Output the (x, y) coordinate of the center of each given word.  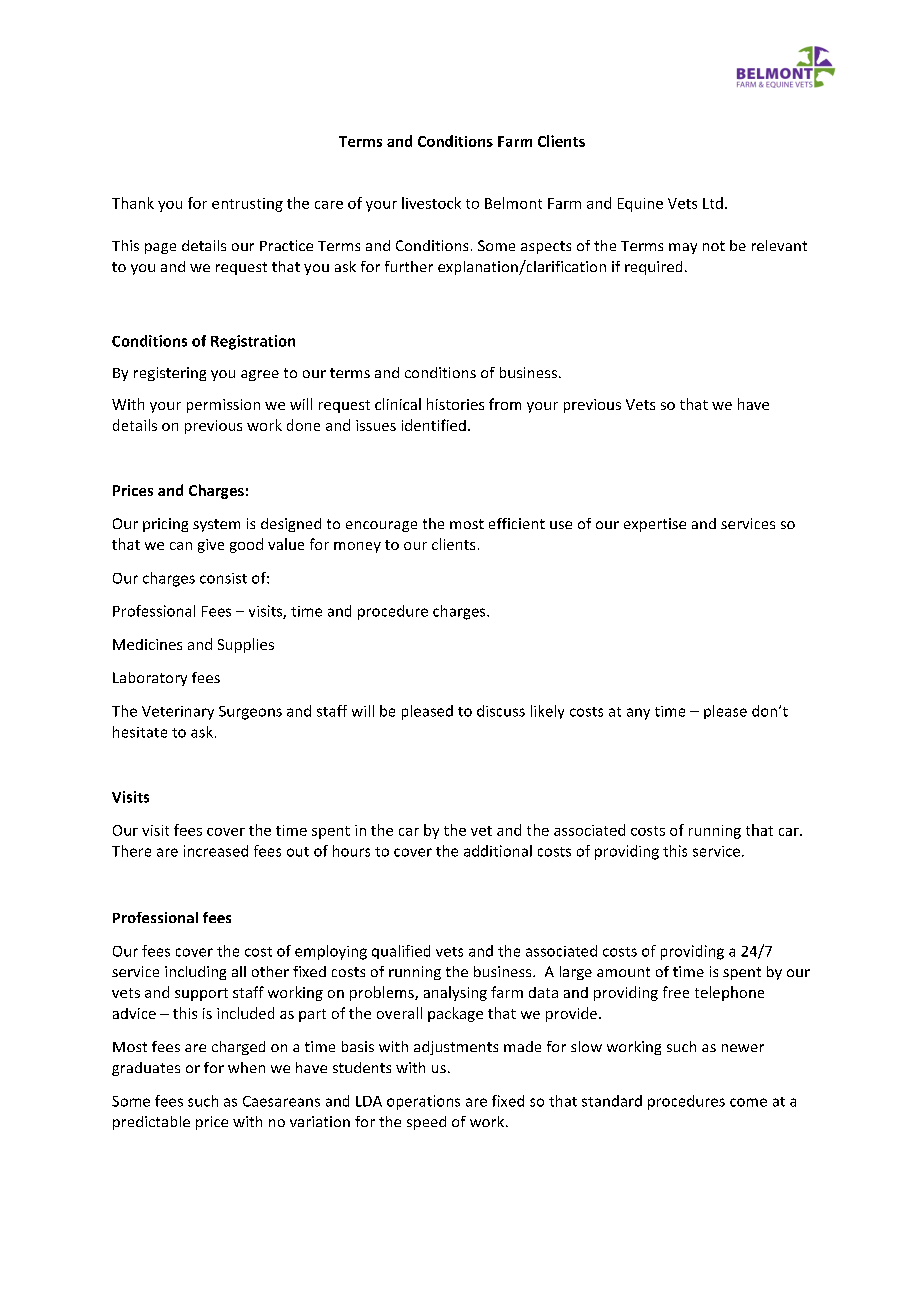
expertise (655, 525)
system (216, 525)
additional (498, 851)
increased (216, 851)
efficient (517, 523)
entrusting (247, 205)
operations (423, 1102)
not (714, 246)
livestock (431, 203)
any (638, 714)
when (246, 1067)
